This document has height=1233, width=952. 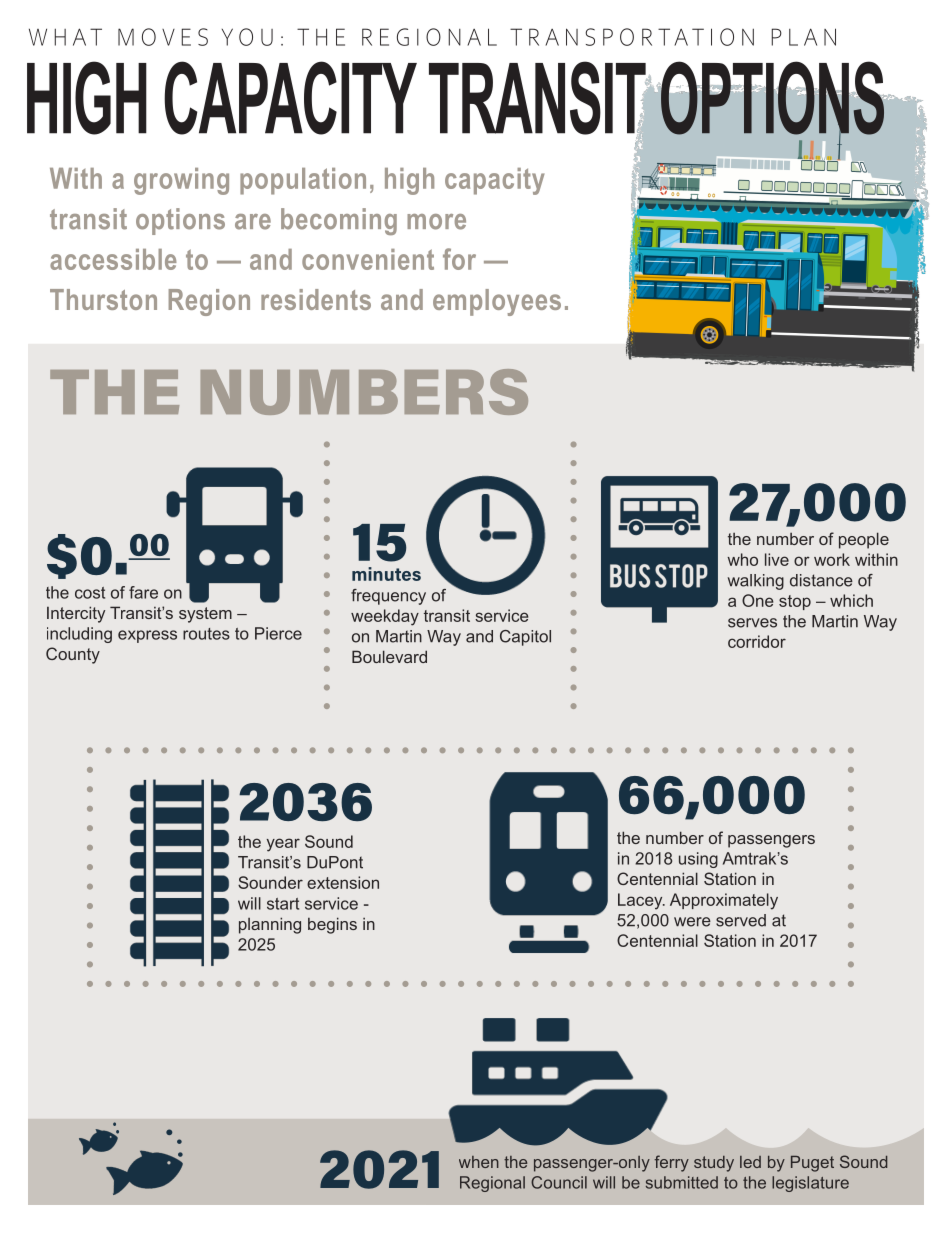 What do you see at coordinates (147, 636) in the document?
I see `express` at bounding box center [147, 636].
